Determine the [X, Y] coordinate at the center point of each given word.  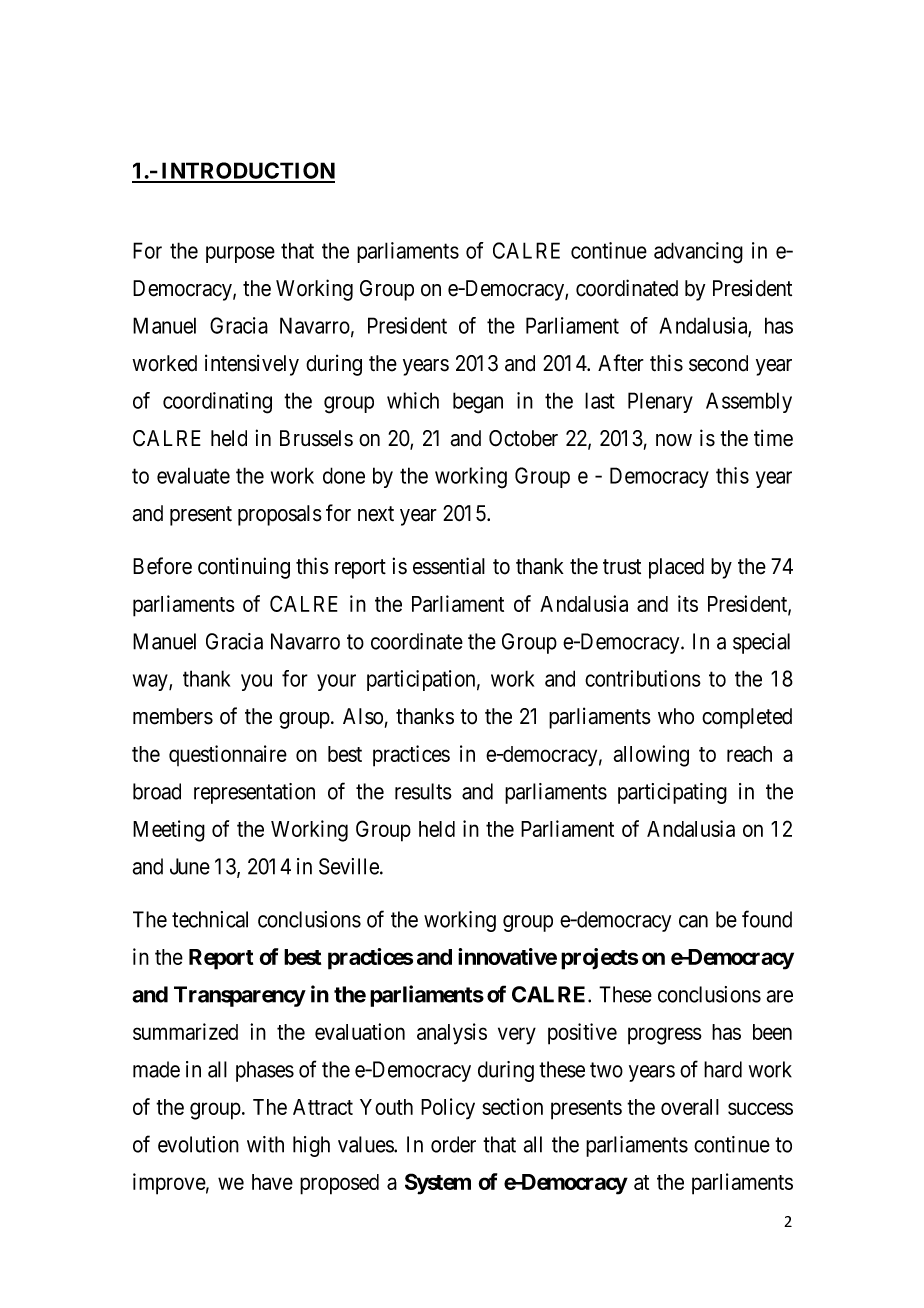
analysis [452, 1034]
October [523, 438]
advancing [698, 253]
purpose [240, 254]
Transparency [240, 996]
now [674, 440]
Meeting [169, 831]
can [693, 921]
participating [672, 793]
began [478, 403]
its [688, 603]
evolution [198, 1144]
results [423, 791]
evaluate [193, 475]
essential [449, 566]
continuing [244, 568]
